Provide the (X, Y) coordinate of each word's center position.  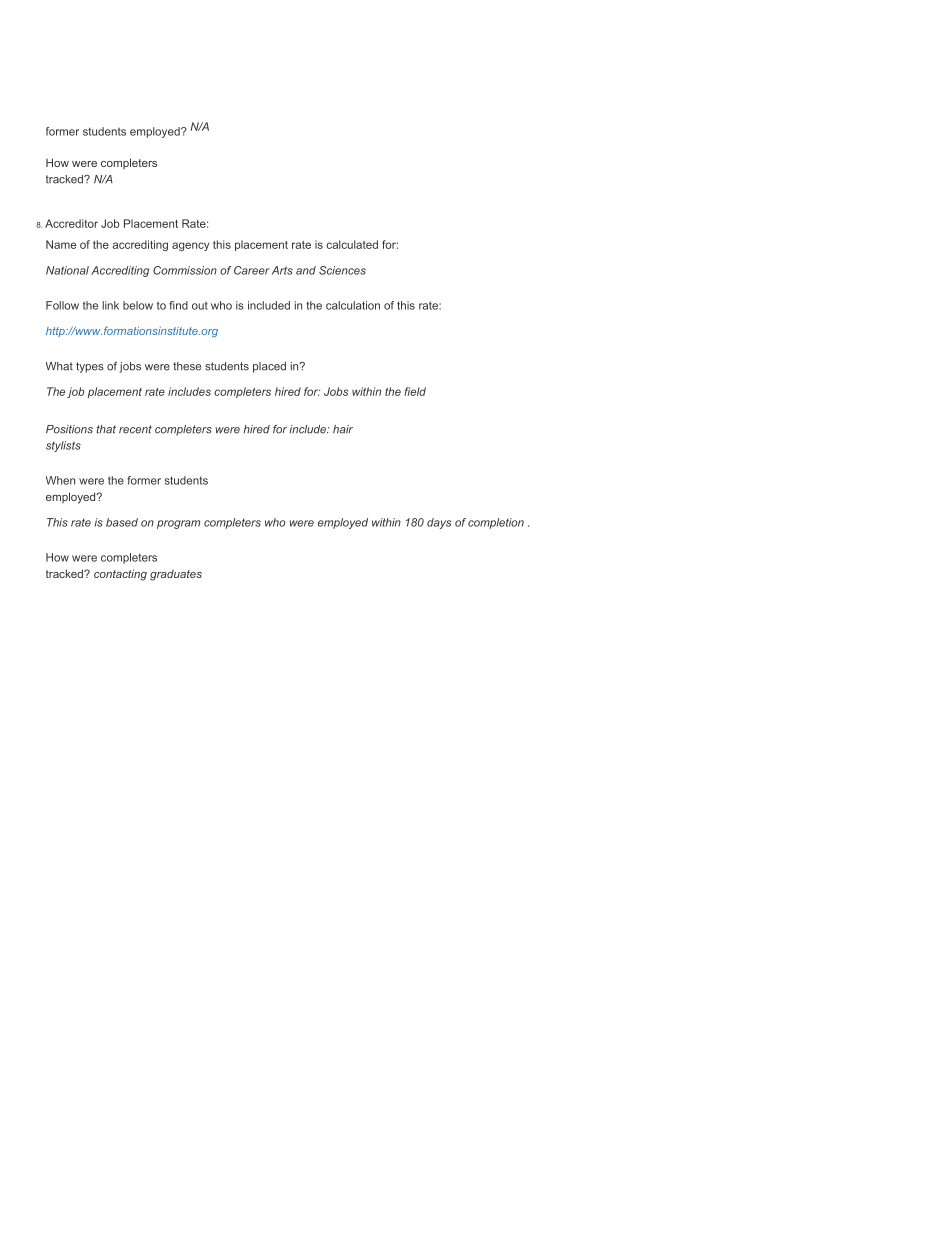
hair (343, 429)
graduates (176, 575)
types (90, 367)
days (439, 523)
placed (269, 367)
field (415, 391)
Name (61, 244)
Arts (282, 270)
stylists (63, 446)
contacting (120, 575)
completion (496, 523)
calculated (352, 244)
